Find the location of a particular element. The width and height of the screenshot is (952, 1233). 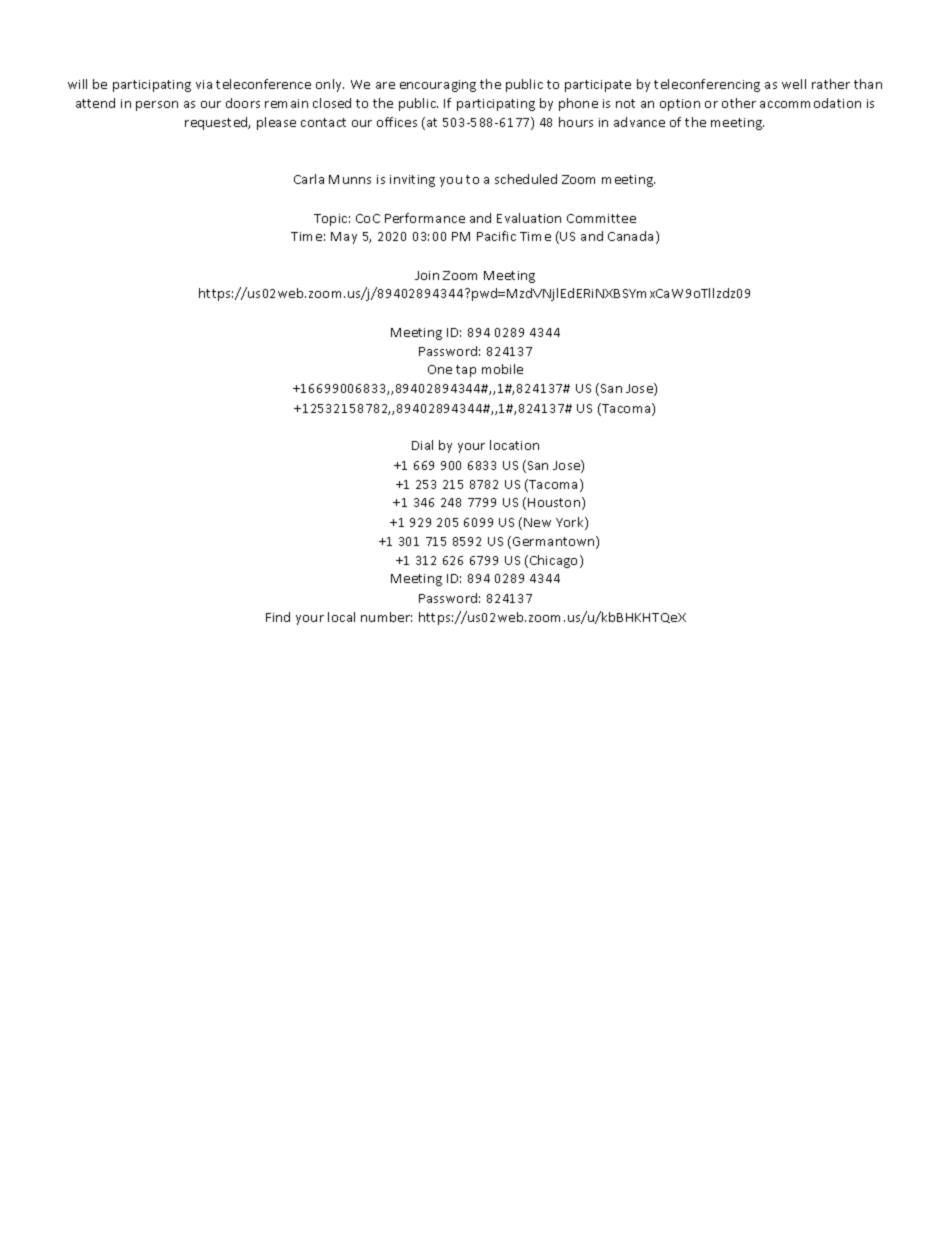

other is located at coordinates (739, 103).
